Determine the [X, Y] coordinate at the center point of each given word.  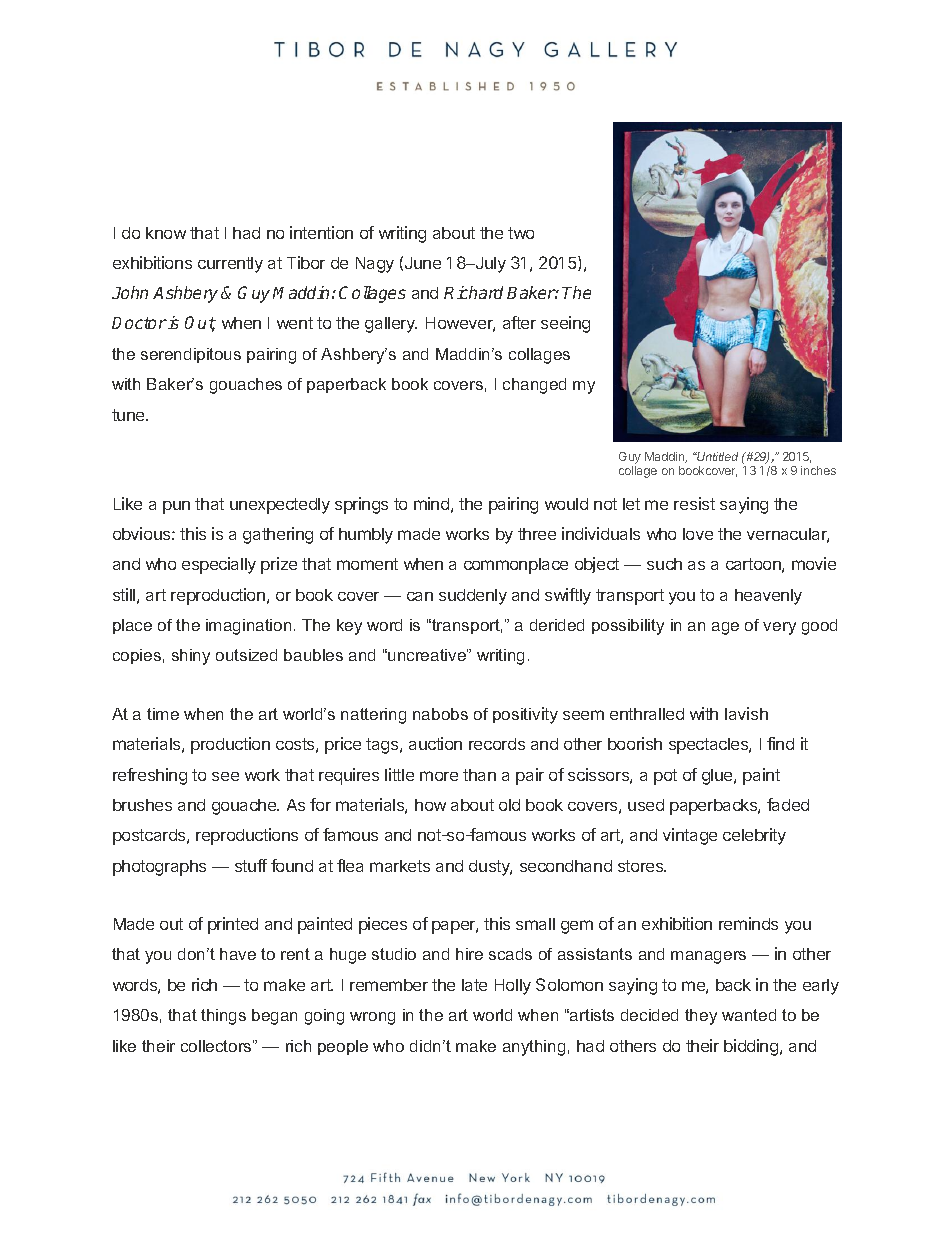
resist [694, 503]
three [537, 534]
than [479, 775]
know [166, 233]
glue [718, 777]
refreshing [150, 776]
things [223, 1017]
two [521, 233]
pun [176, 507]
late [474, 985]
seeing [565, 324]
